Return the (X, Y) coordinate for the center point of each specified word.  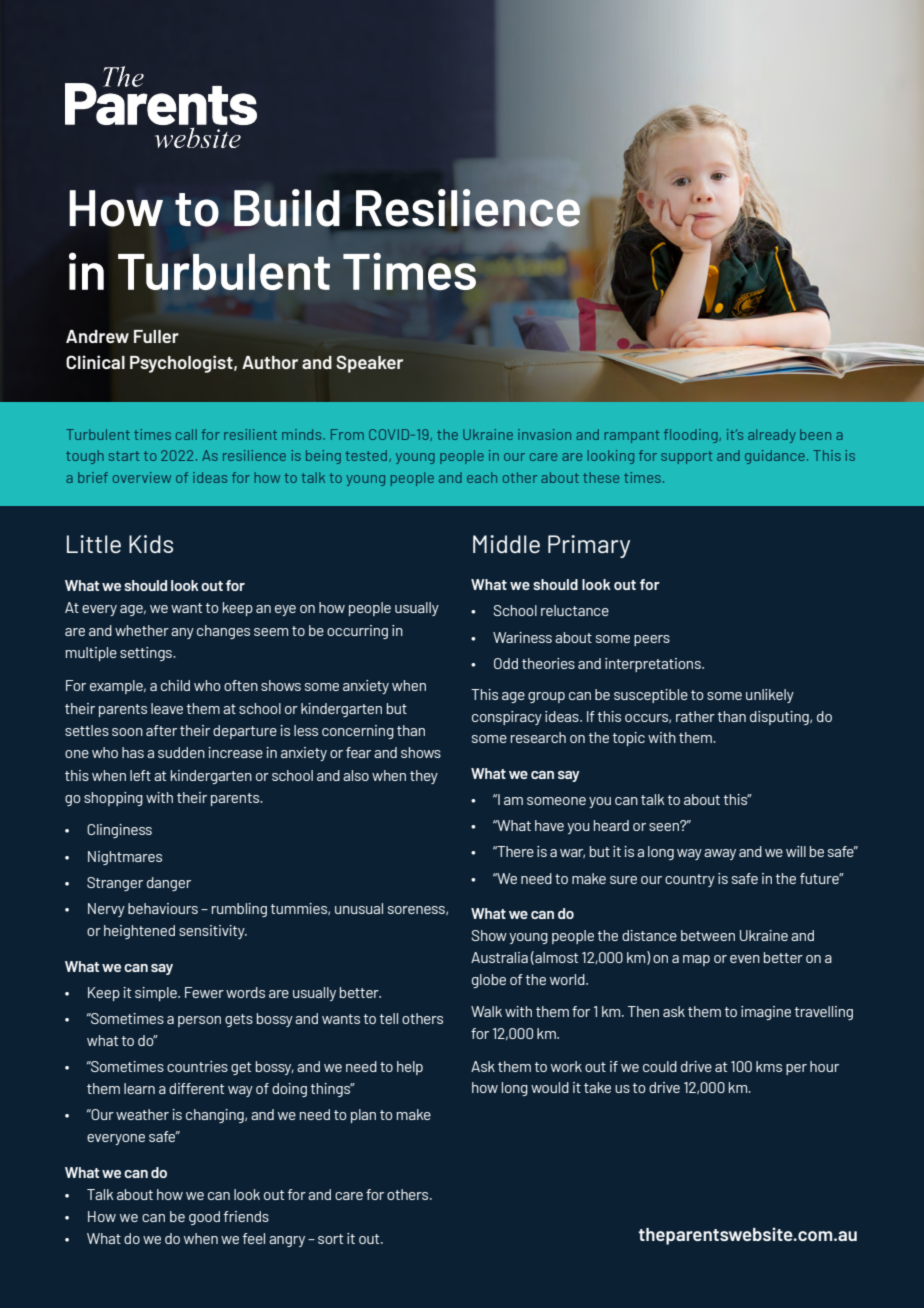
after (161, 730)
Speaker (369, 364)
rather (695, 716)
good (204, 1218)
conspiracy (507, 718)
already (772, 436)
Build (287, 208)
